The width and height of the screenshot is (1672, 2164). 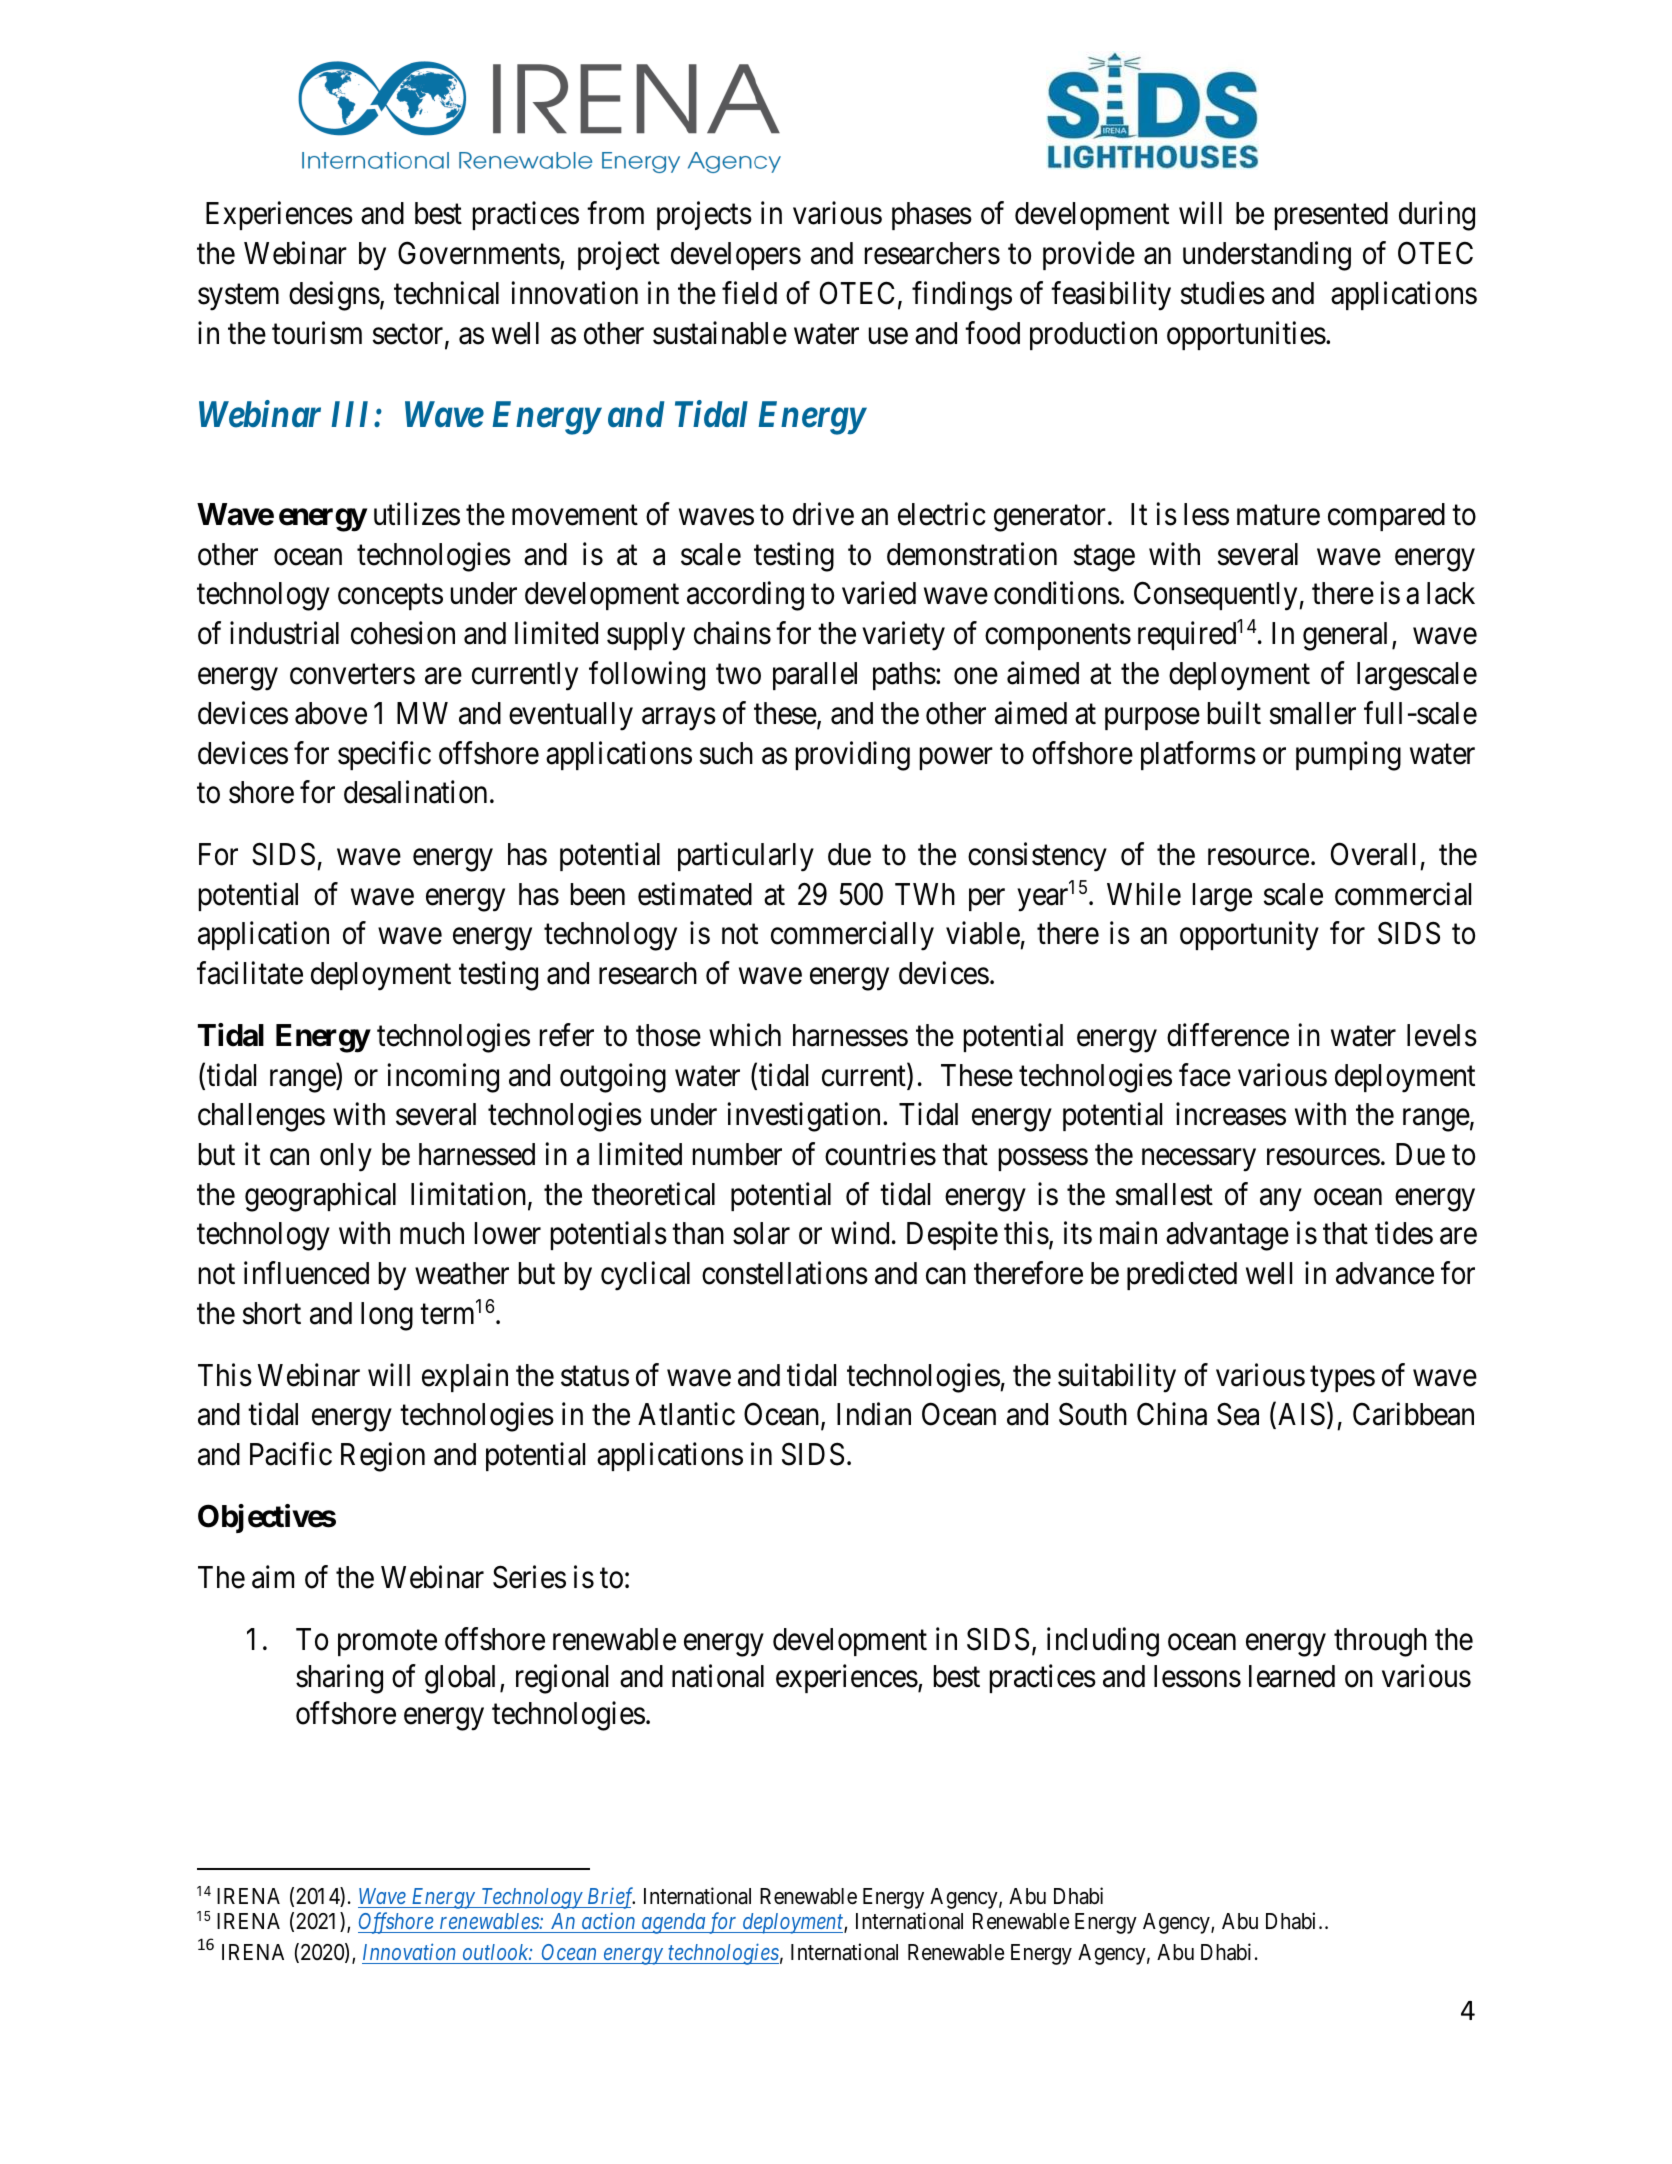 I want to click on designs, so click(x=334, y=296).
